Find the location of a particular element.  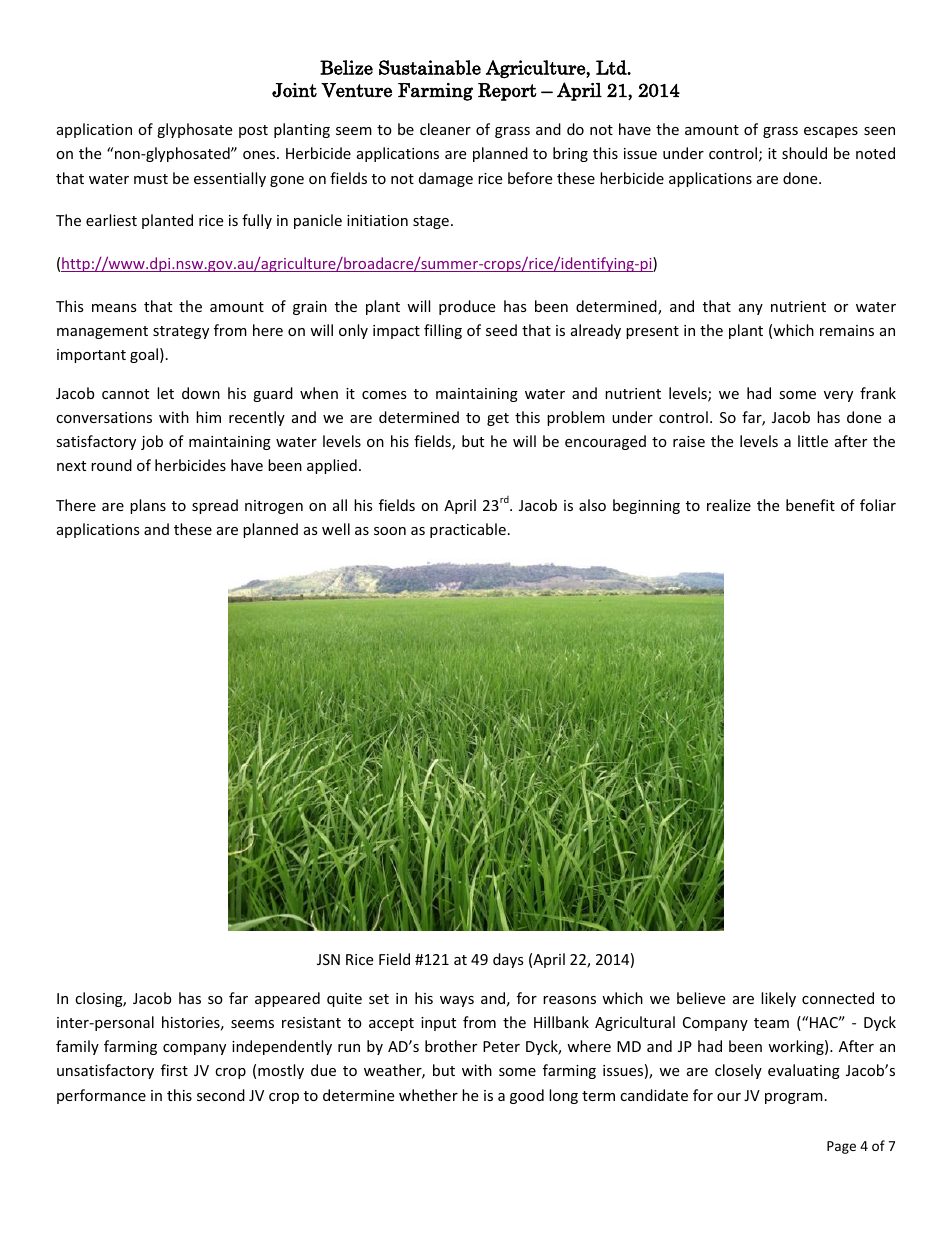

benefit is located at coordinates (810, 505).
